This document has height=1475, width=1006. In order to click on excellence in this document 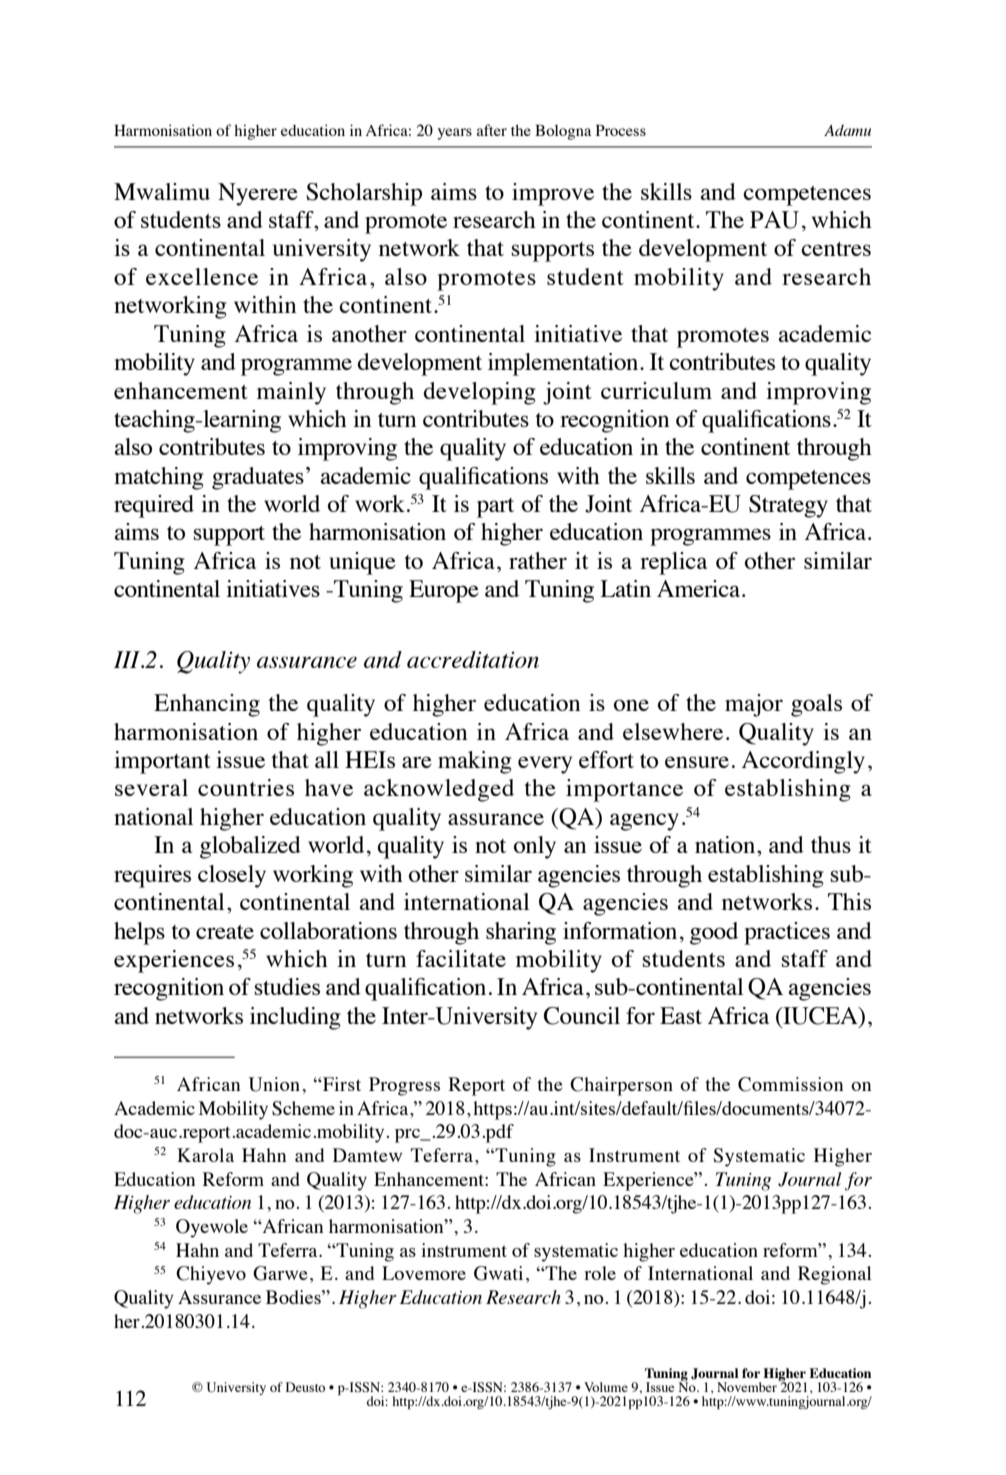, I will do `click(202, 276)`.
